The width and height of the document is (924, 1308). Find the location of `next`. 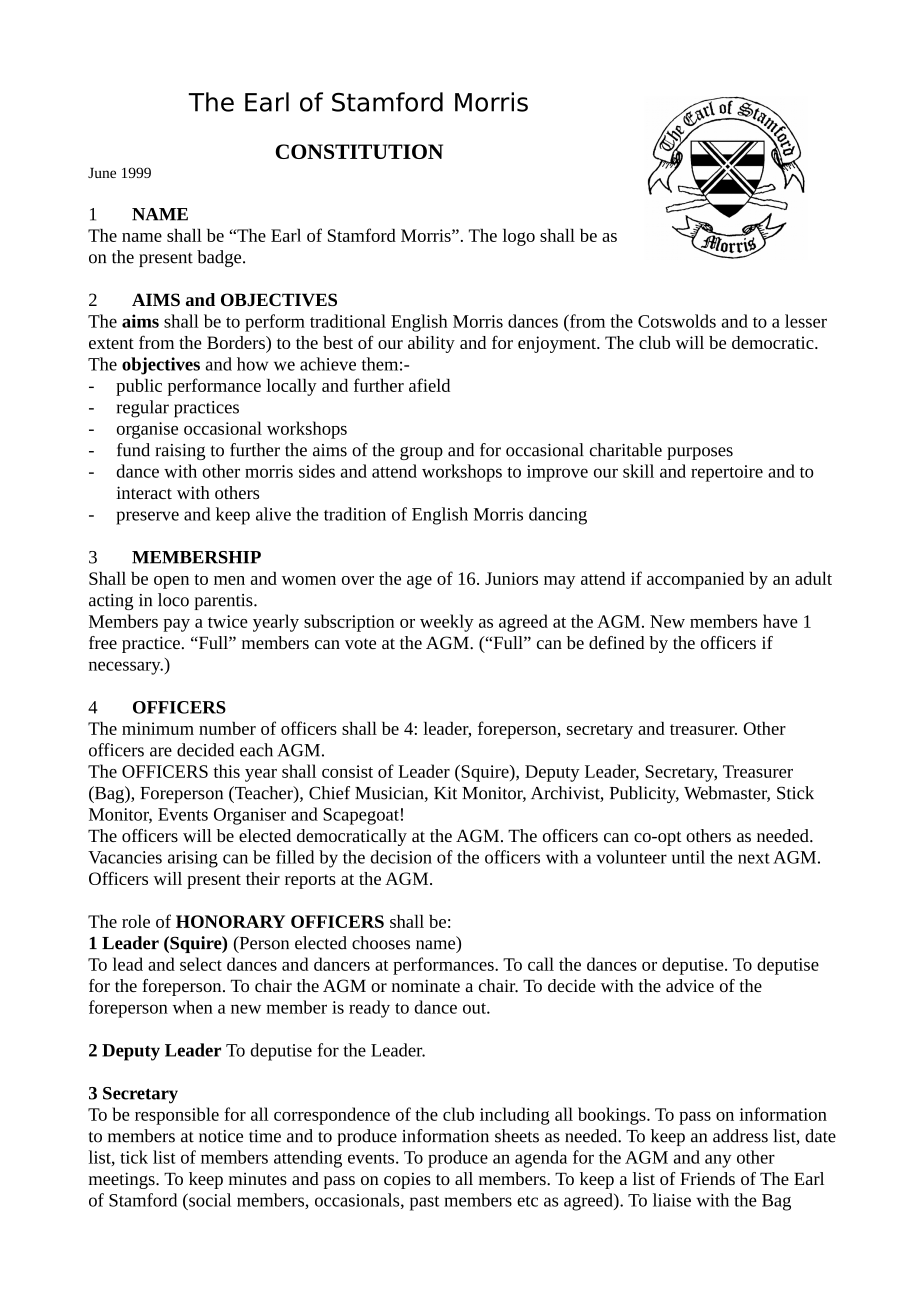

next is located at coordinates (754, 858).
